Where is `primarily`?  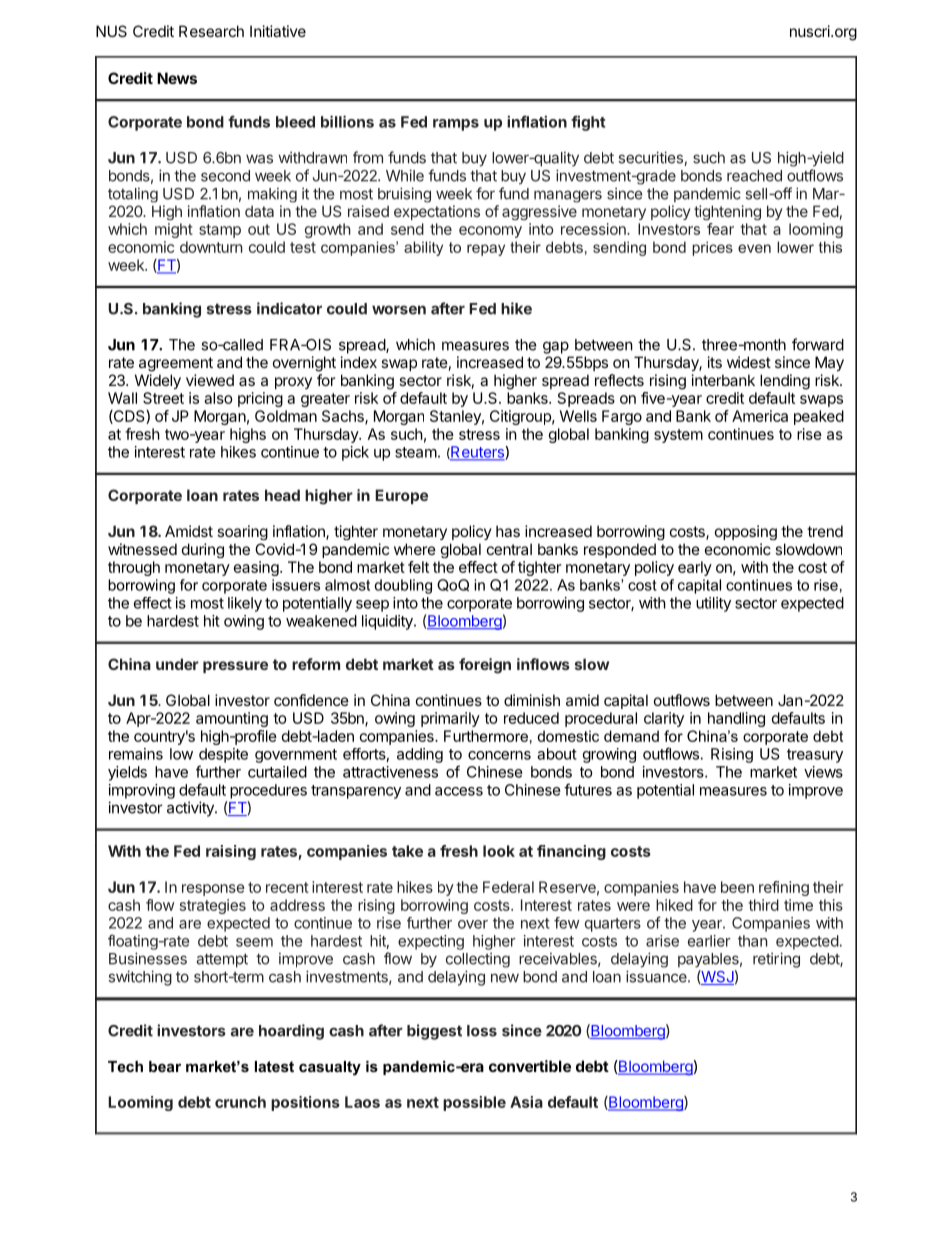
primarily is located at coordinates (450, 719).
